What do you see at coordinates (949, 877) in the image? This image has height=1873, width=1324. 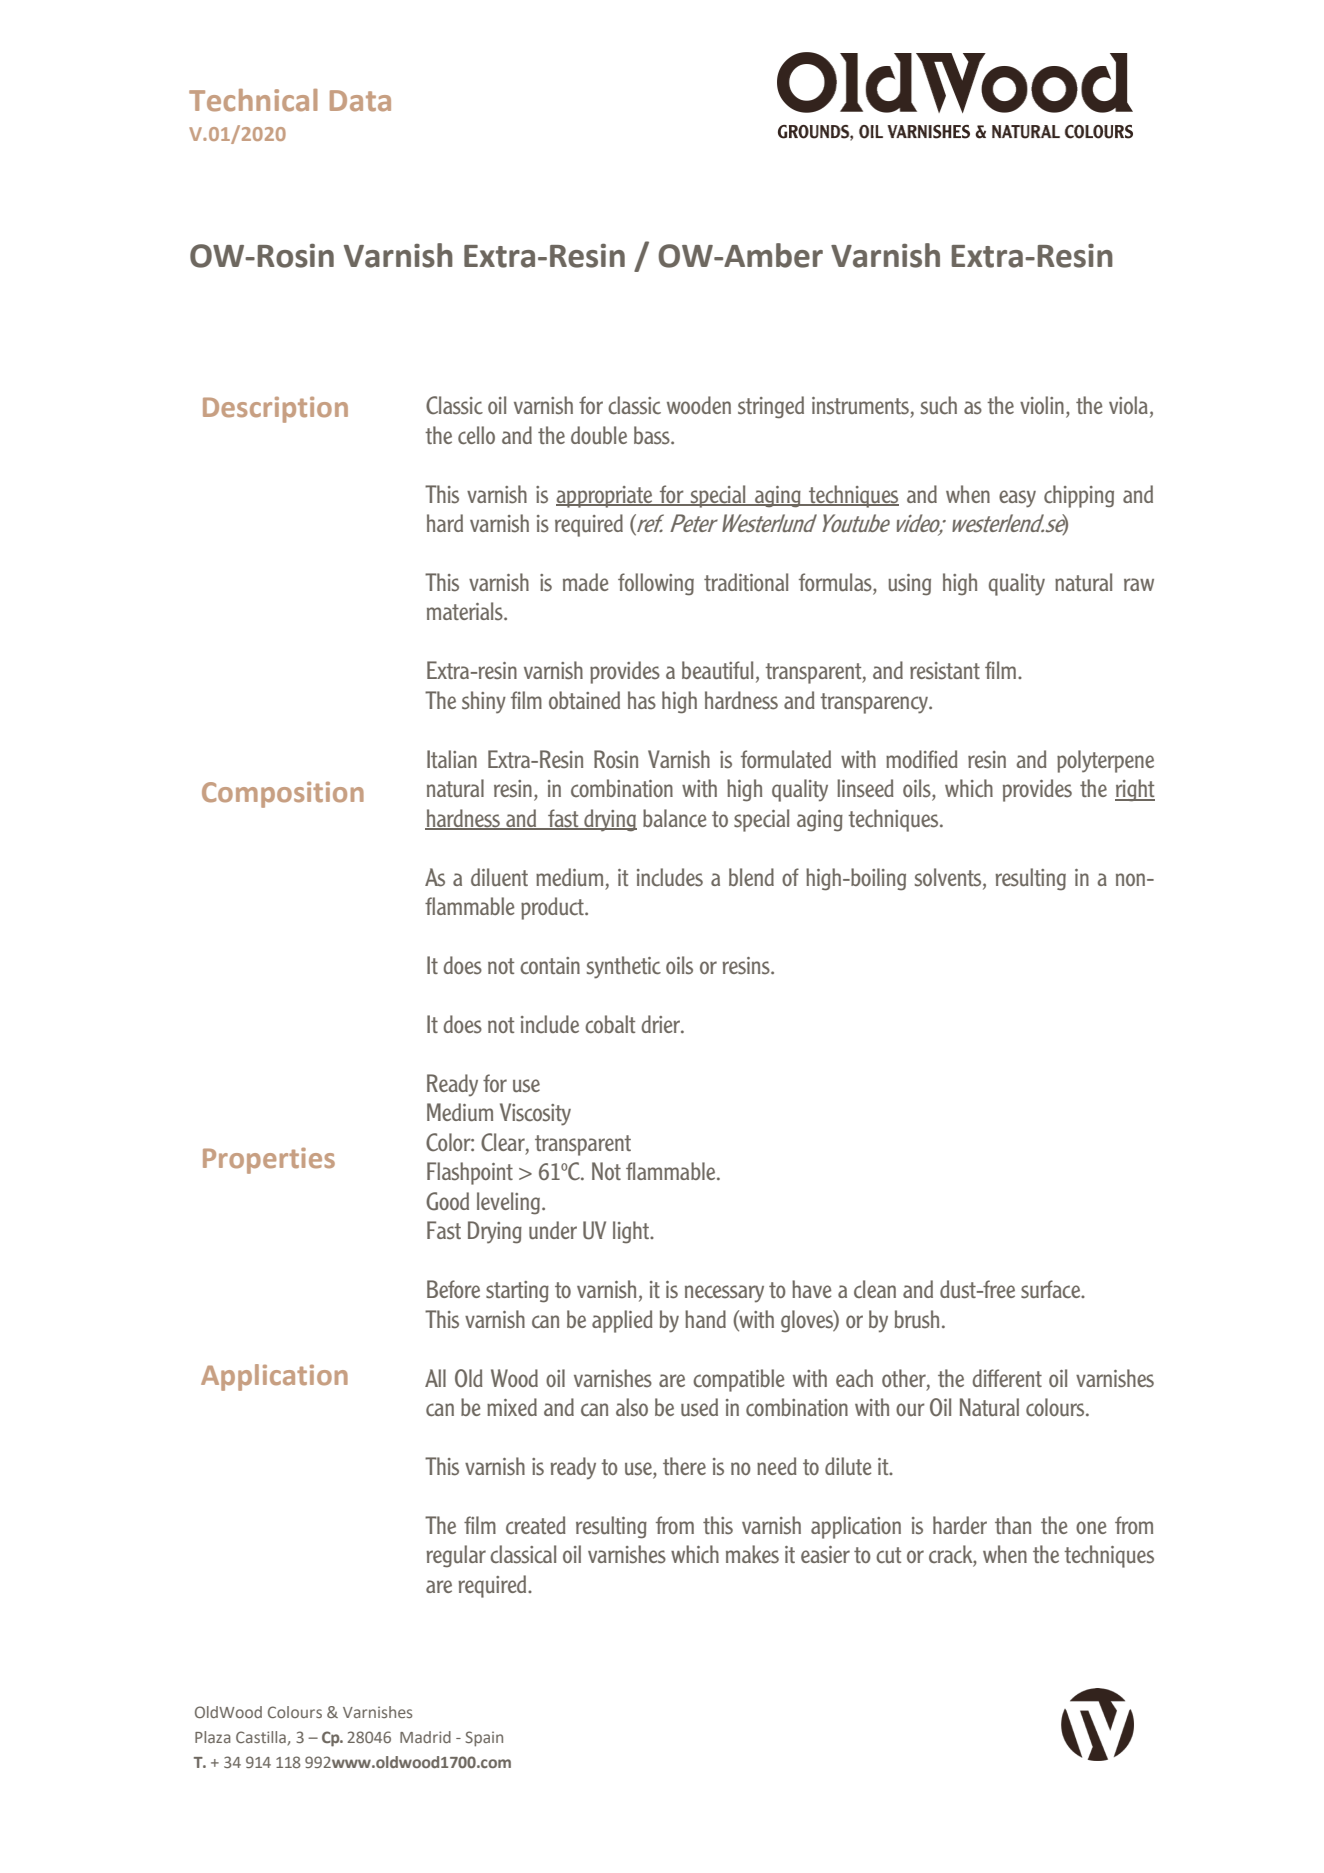 I see `solvents` at bounding box center [949, 877].
